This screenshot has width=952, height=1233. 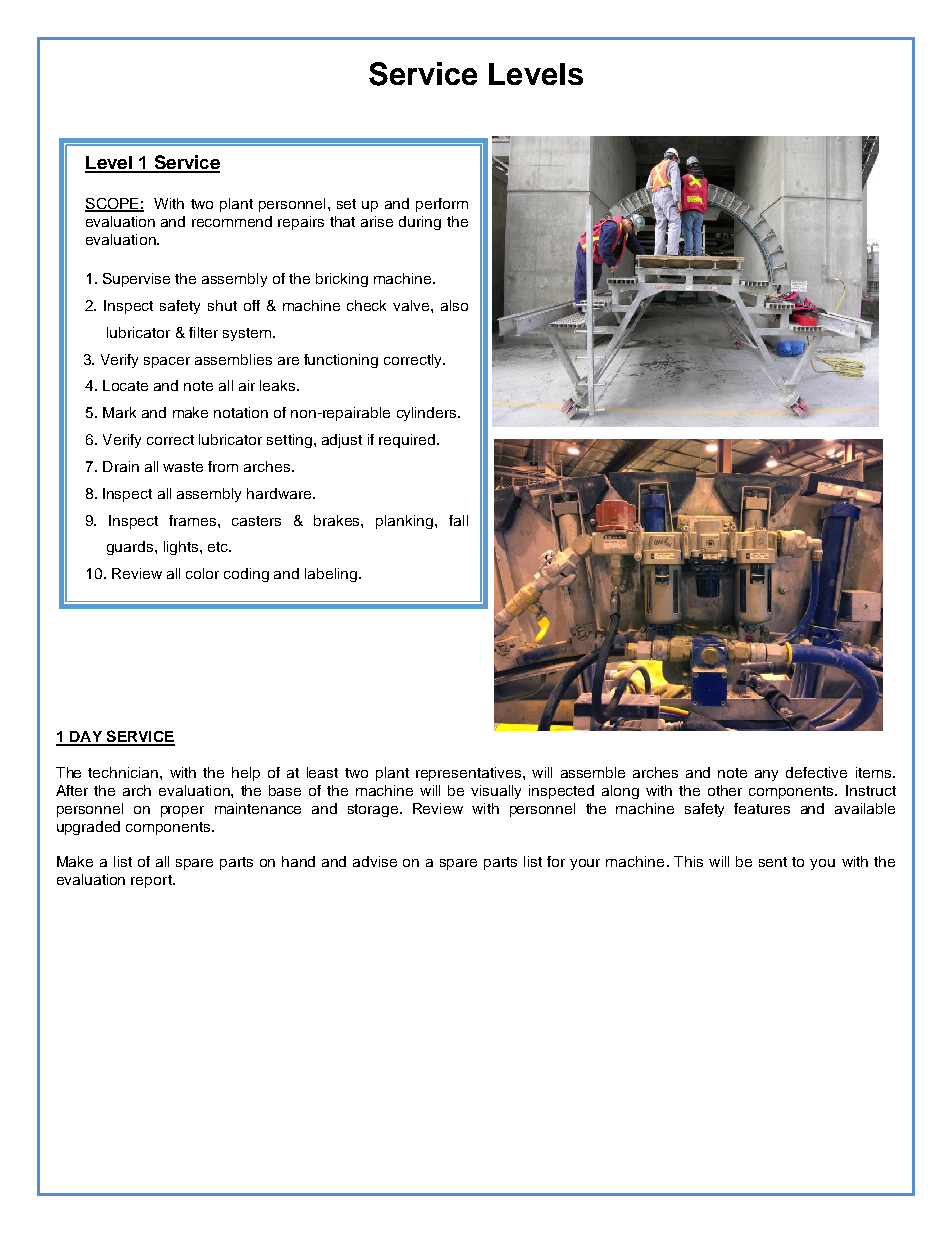 I want to click on recommend, so click(x=232, y=221).
